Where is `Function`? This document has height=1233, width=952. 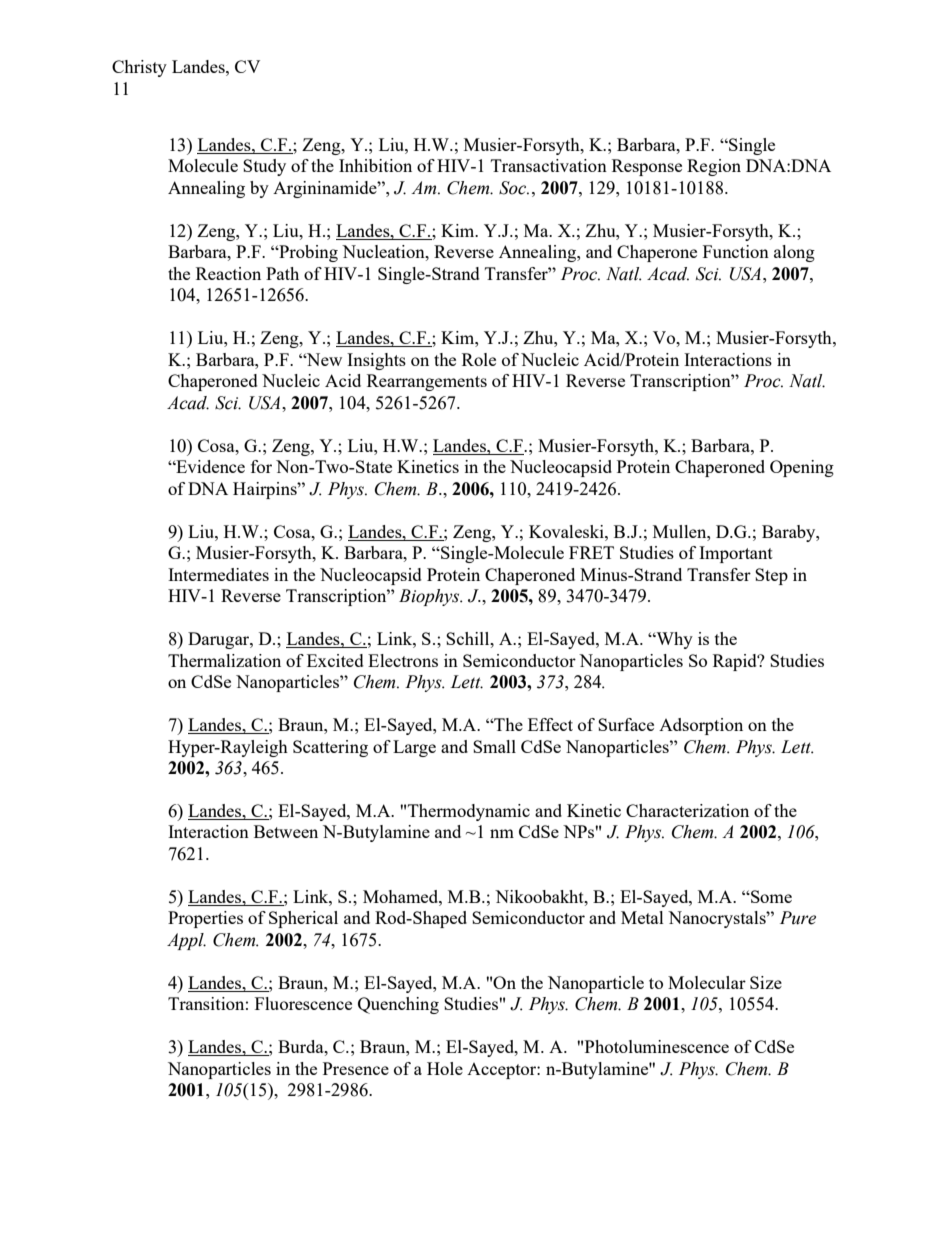 Function is located at coordinates (736, 251).
